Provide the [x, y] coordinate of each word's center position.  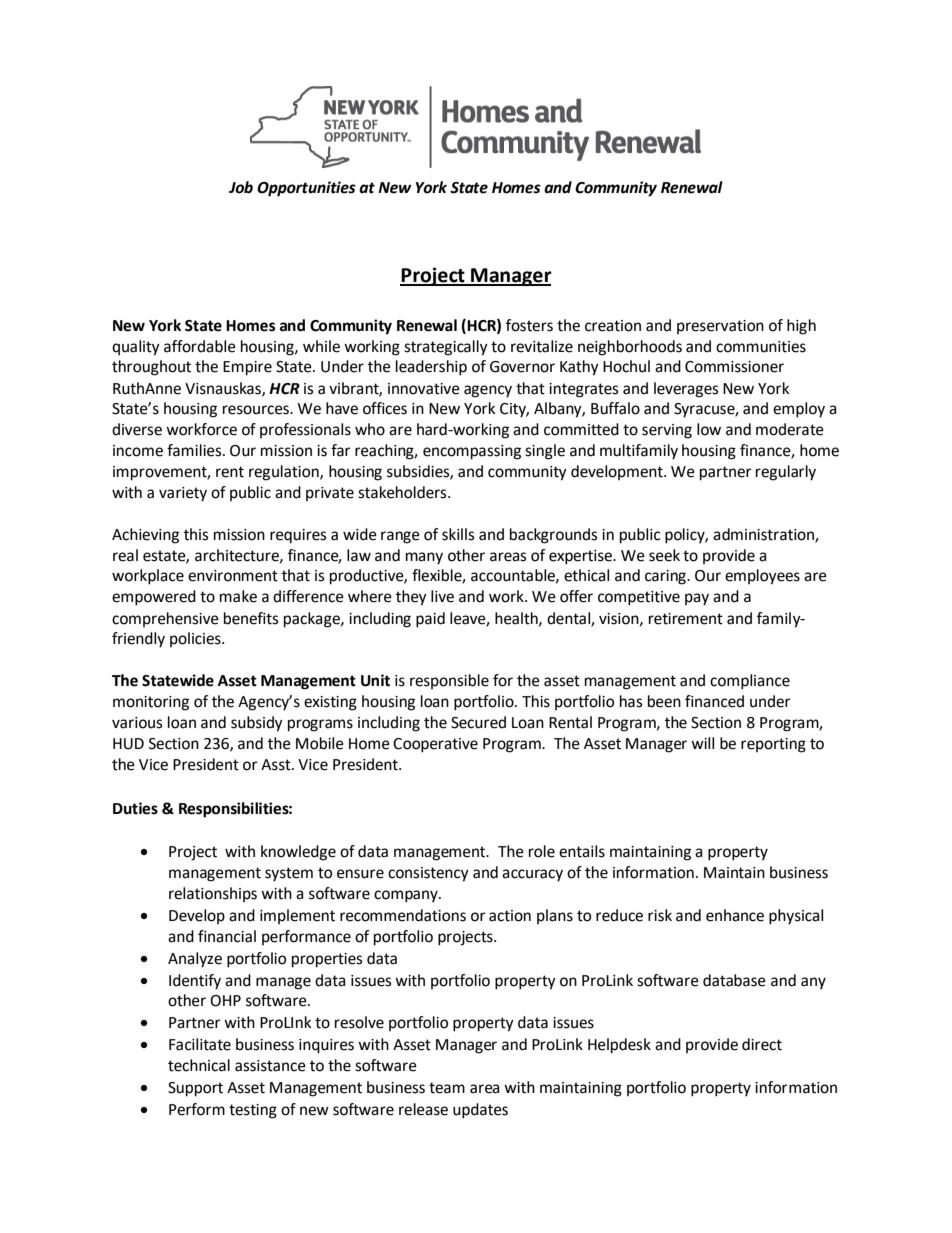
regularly [786, 473]
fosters [529, 325]
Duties [135, 808]
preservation [720, 327]
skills [458, 534]
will [702, 743]
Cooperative [435, 745]
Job [241, 187]
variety [183, 494]
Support [195, 1089]
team [447, 1088]
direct [762, 1044]
